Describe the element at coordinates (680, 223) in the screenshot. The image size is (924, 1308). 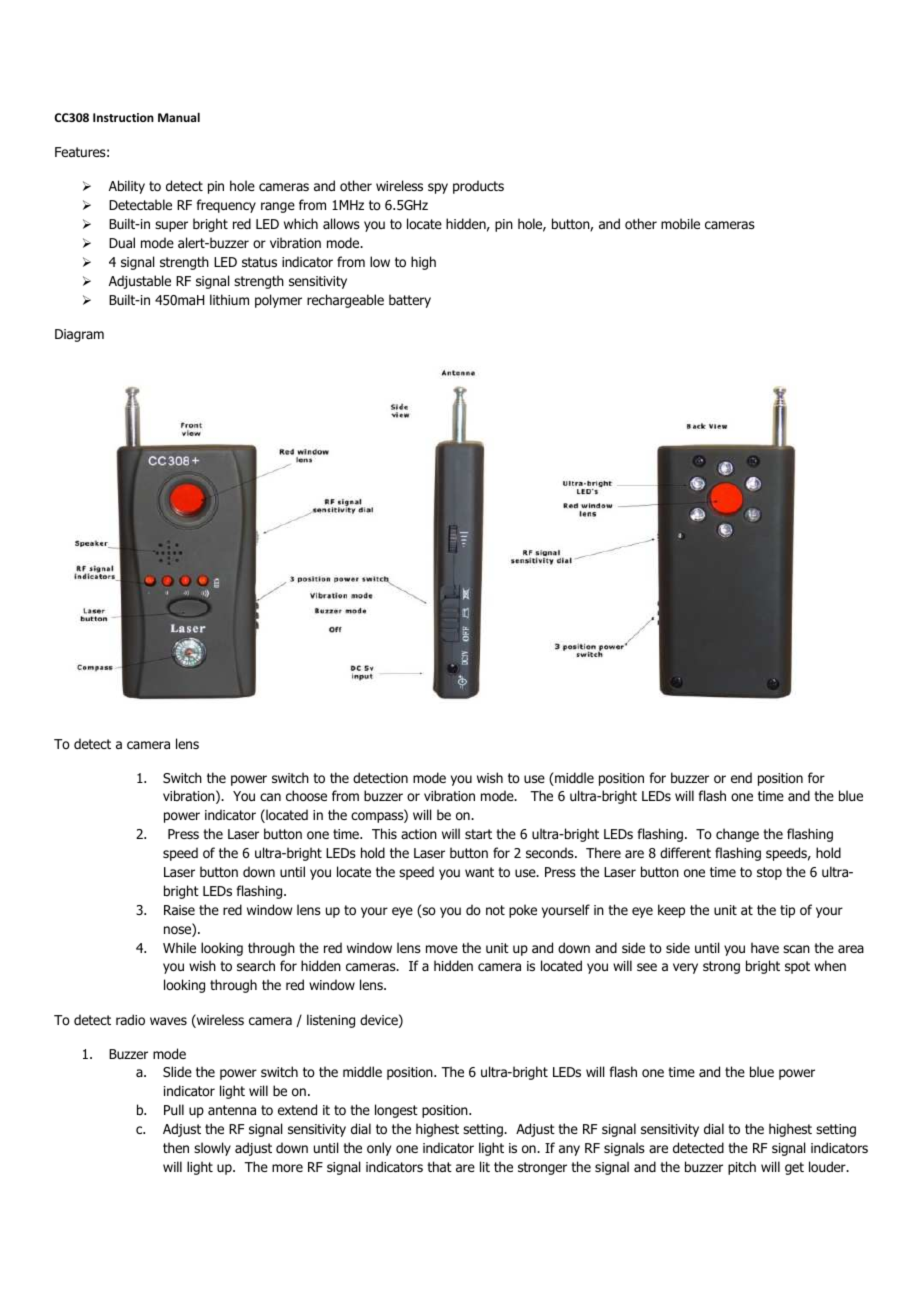
I see `mobile` at that location.
